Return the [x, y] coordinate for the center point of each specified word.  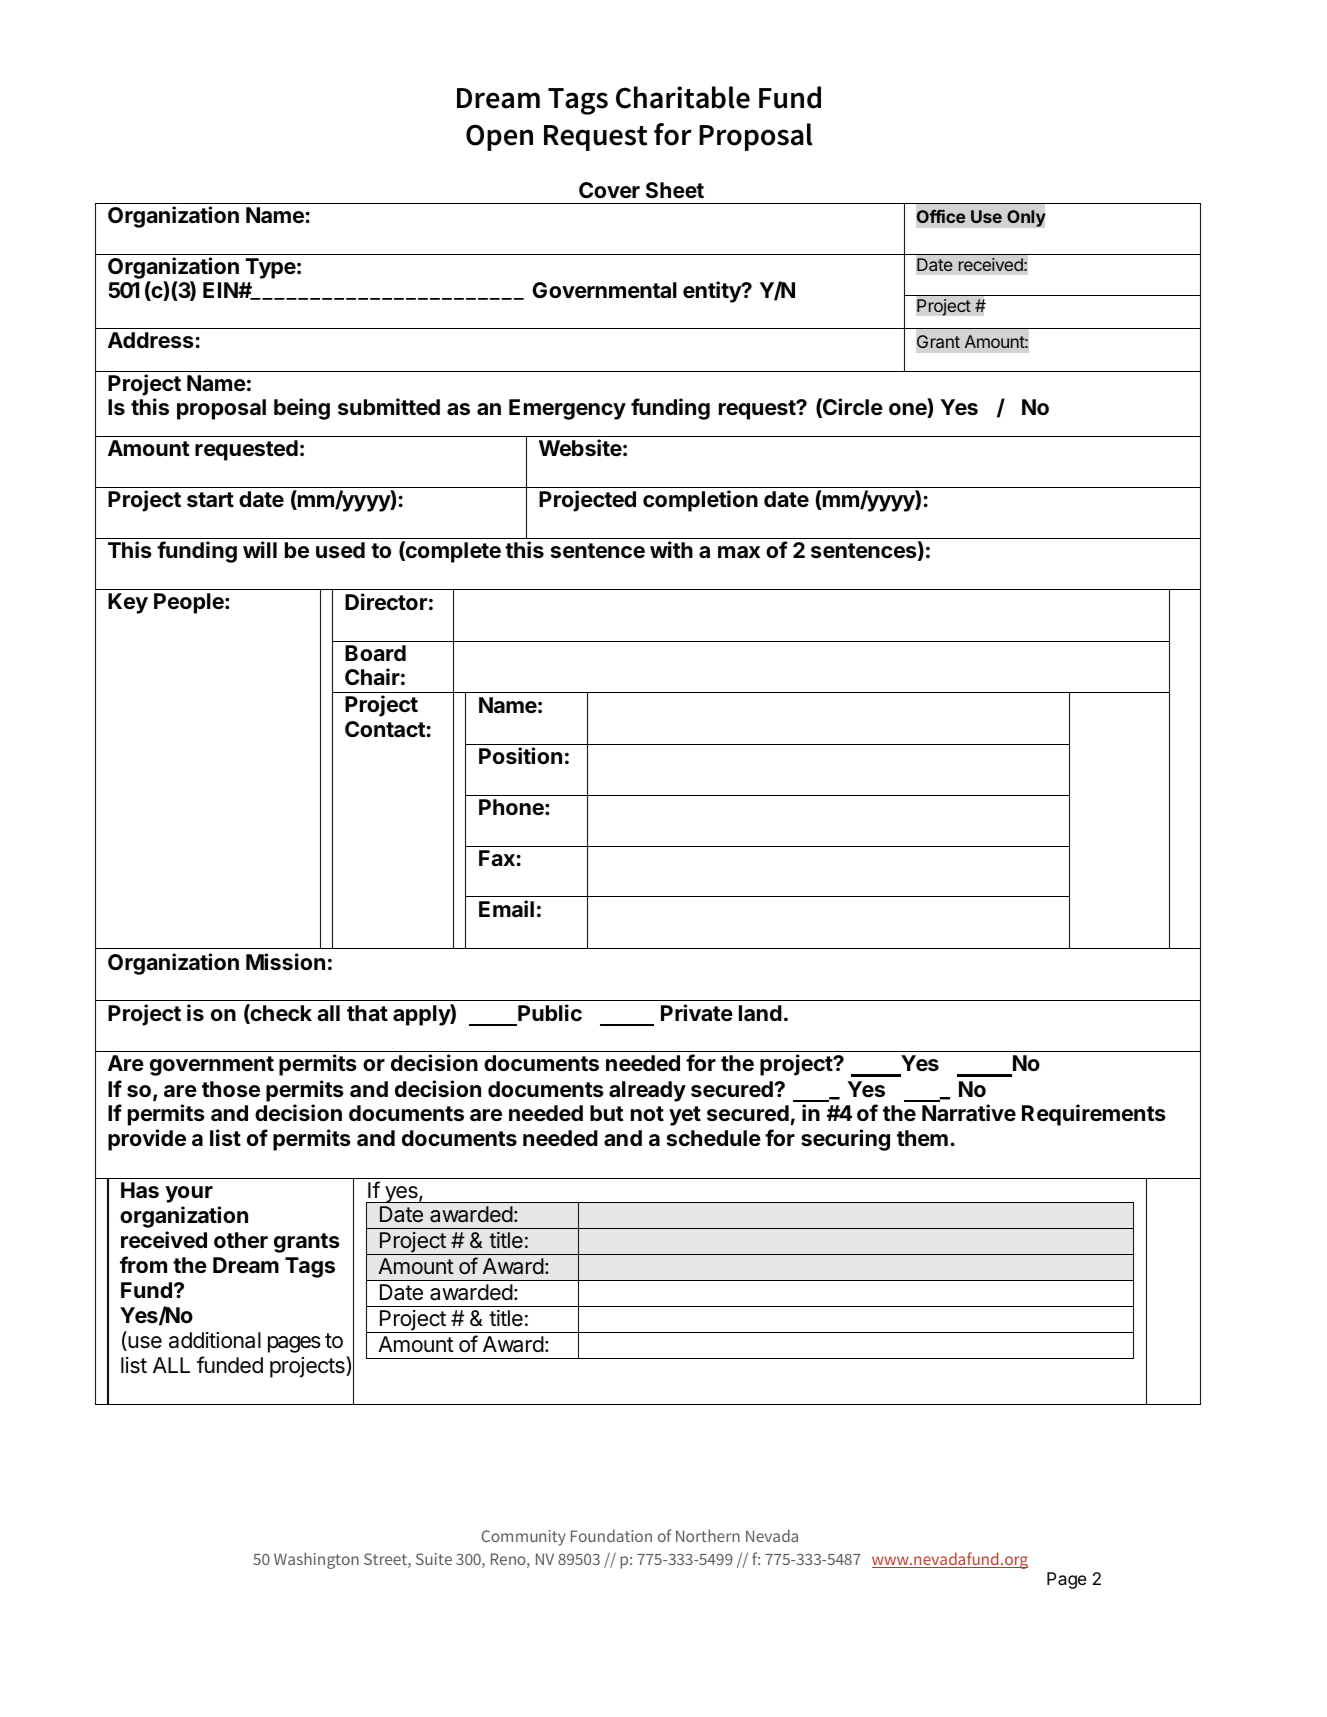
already [647, 1091]
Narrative [969, 1113]
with [671, 549]
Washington [316, 1560]
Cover [609, 190]
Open [499, 137]
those [231, 1089]
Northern [708, 1535]
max [739, 552]
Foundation [611, 1535]
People [190, 603]
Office [941, 216]
